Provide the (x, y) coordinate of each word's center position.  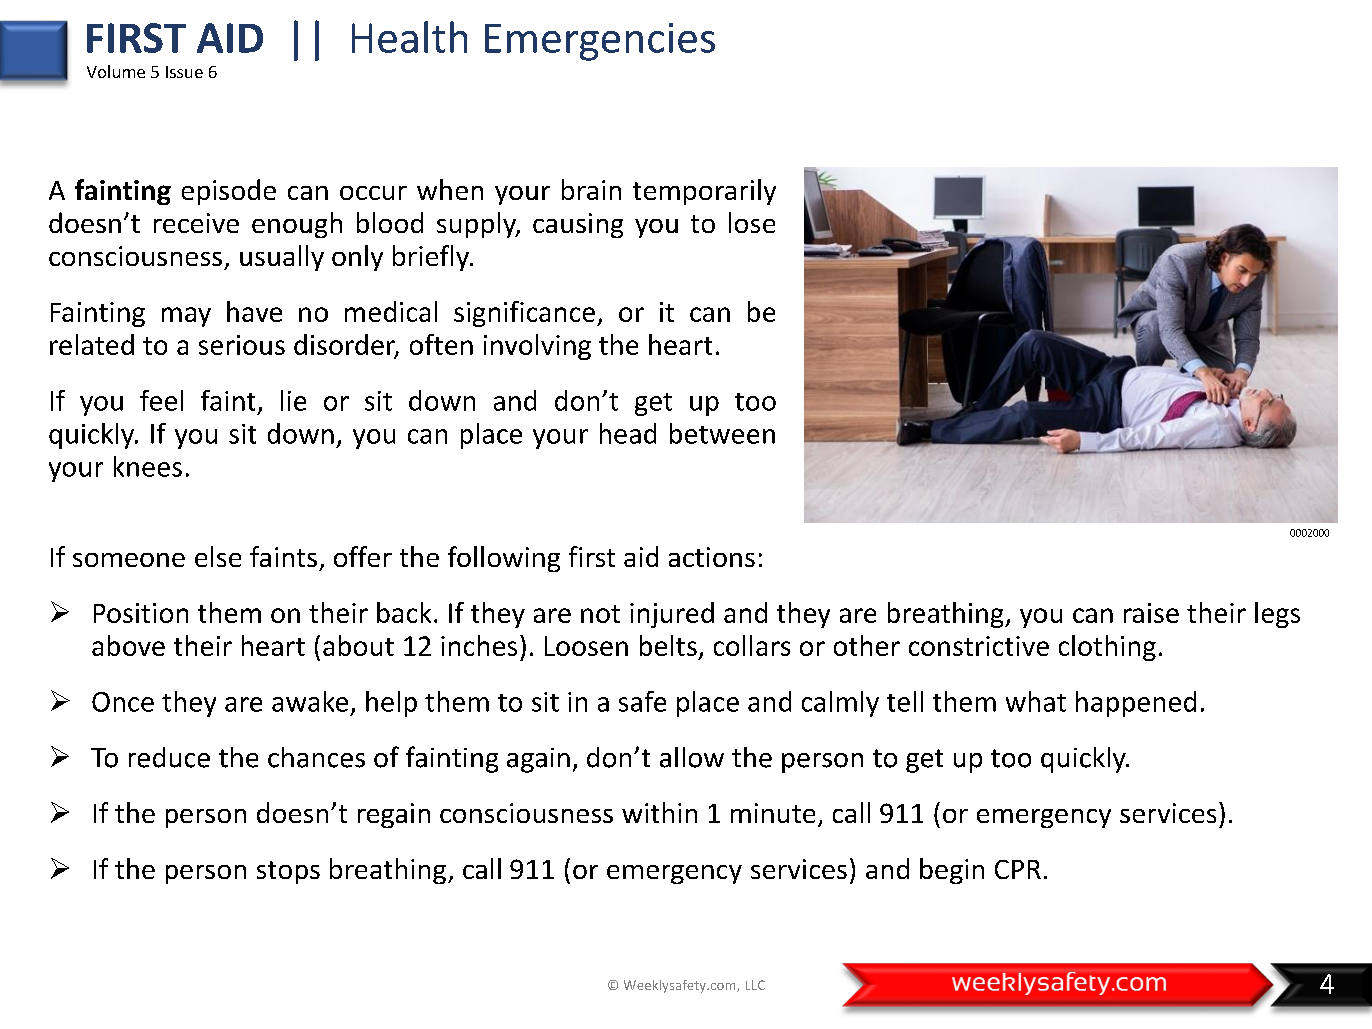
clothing (1107, 648)
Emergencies (600, 42)
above (128, 645)
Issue (184, 72)
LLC (755, 985)
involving (537, 347)
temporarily (704, 192)
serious (242, 345)
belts (668, 645)
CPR (1018, 869)
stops (288, 872)
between (722, 433)
